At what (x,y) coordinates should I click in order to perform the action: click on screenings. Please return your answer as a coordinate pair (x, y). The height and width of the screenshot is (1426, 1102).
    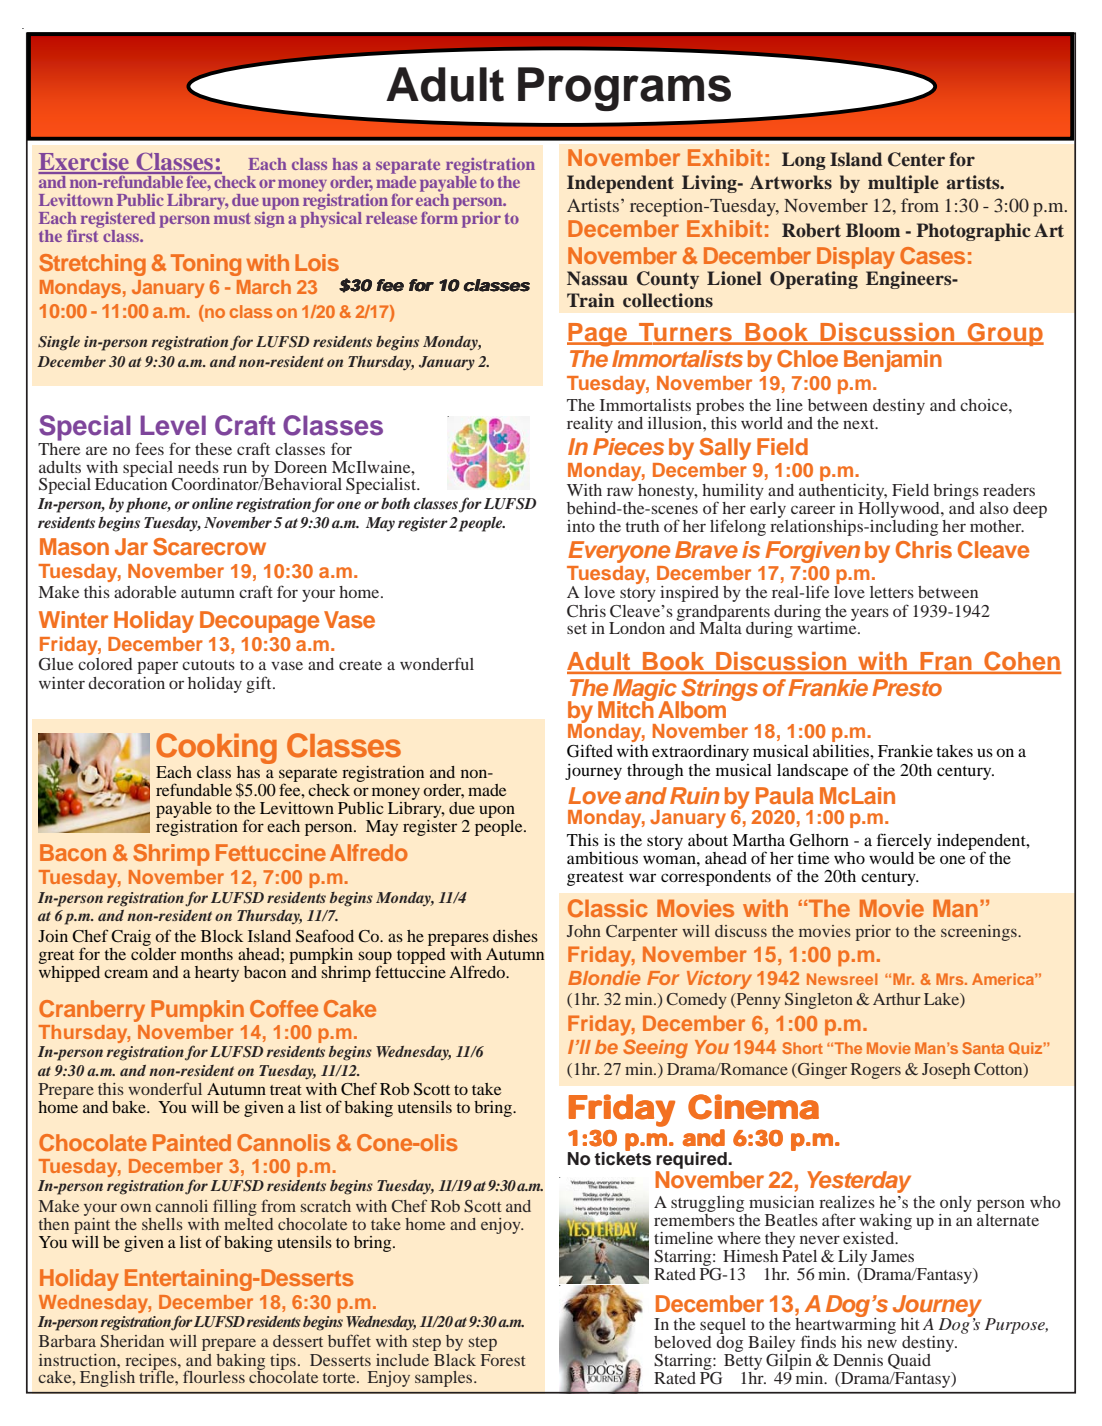
    Looking at the image, I should click on (980, 933).
